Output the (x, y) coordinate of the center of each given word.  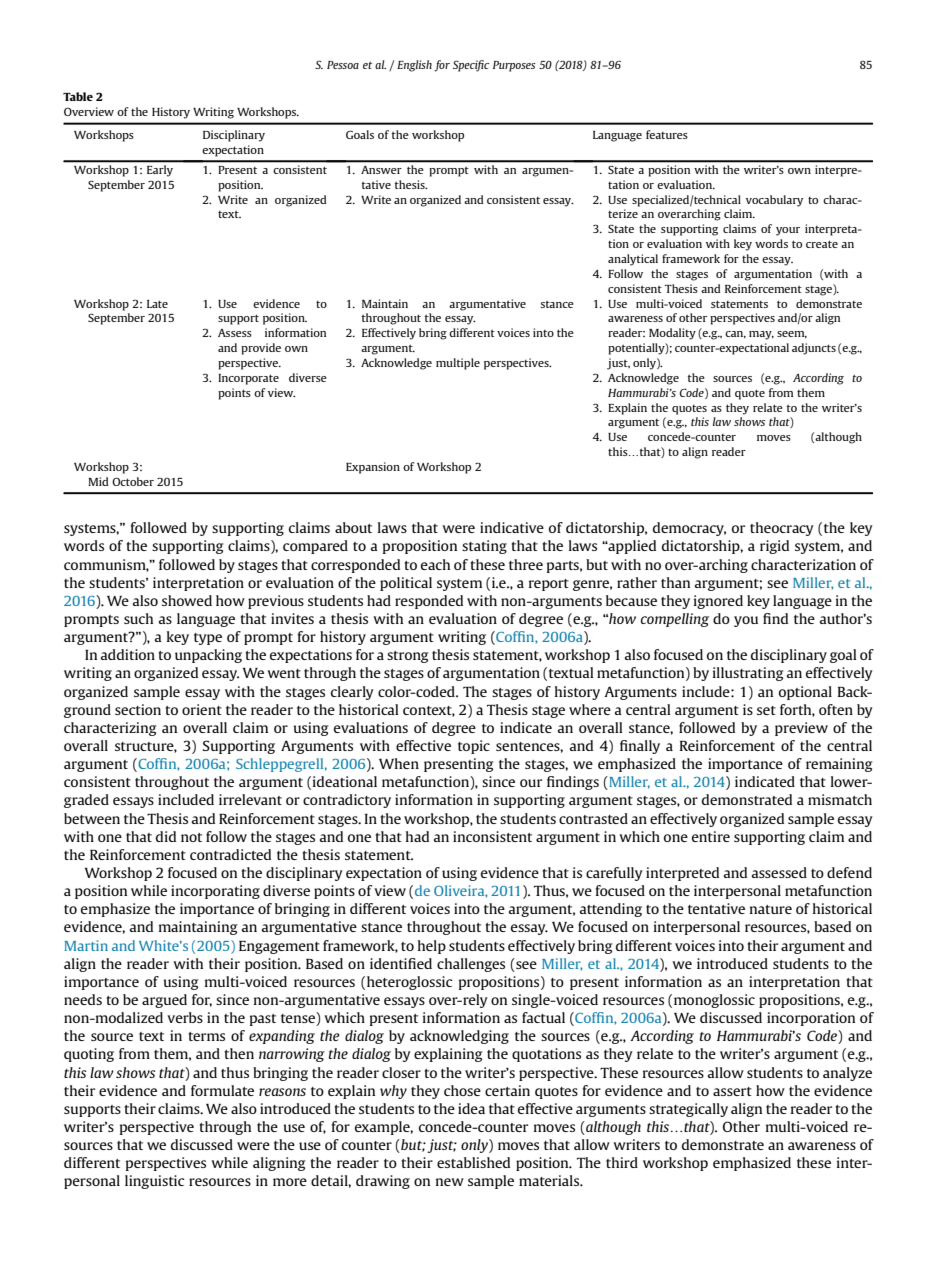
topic (474, 747)
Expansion (373, 468)
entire (711, 836)
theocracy (782, 529)
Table (78, 96)
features (667, 134)
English (414, 66)
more (290, 1182)
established (473, 1162)
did (166, 836)
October (133, 481)
